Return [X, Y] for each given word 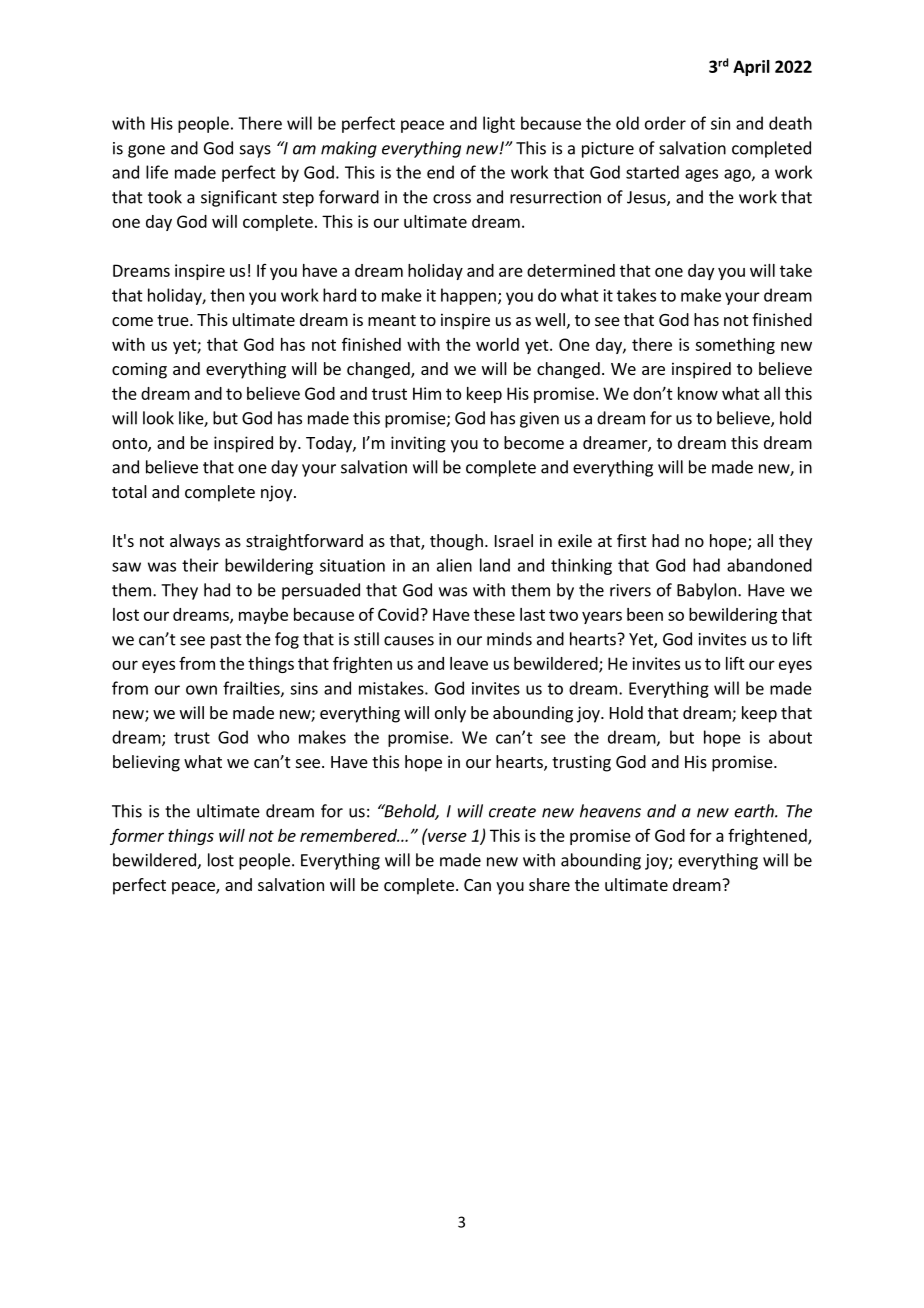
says [255, 151]
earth [755, 811]
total [129, 491]
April [751, 68]
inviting [418, 444]
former [137, 837]
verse [446, 836]
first [631, 540]
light [499, 124]
